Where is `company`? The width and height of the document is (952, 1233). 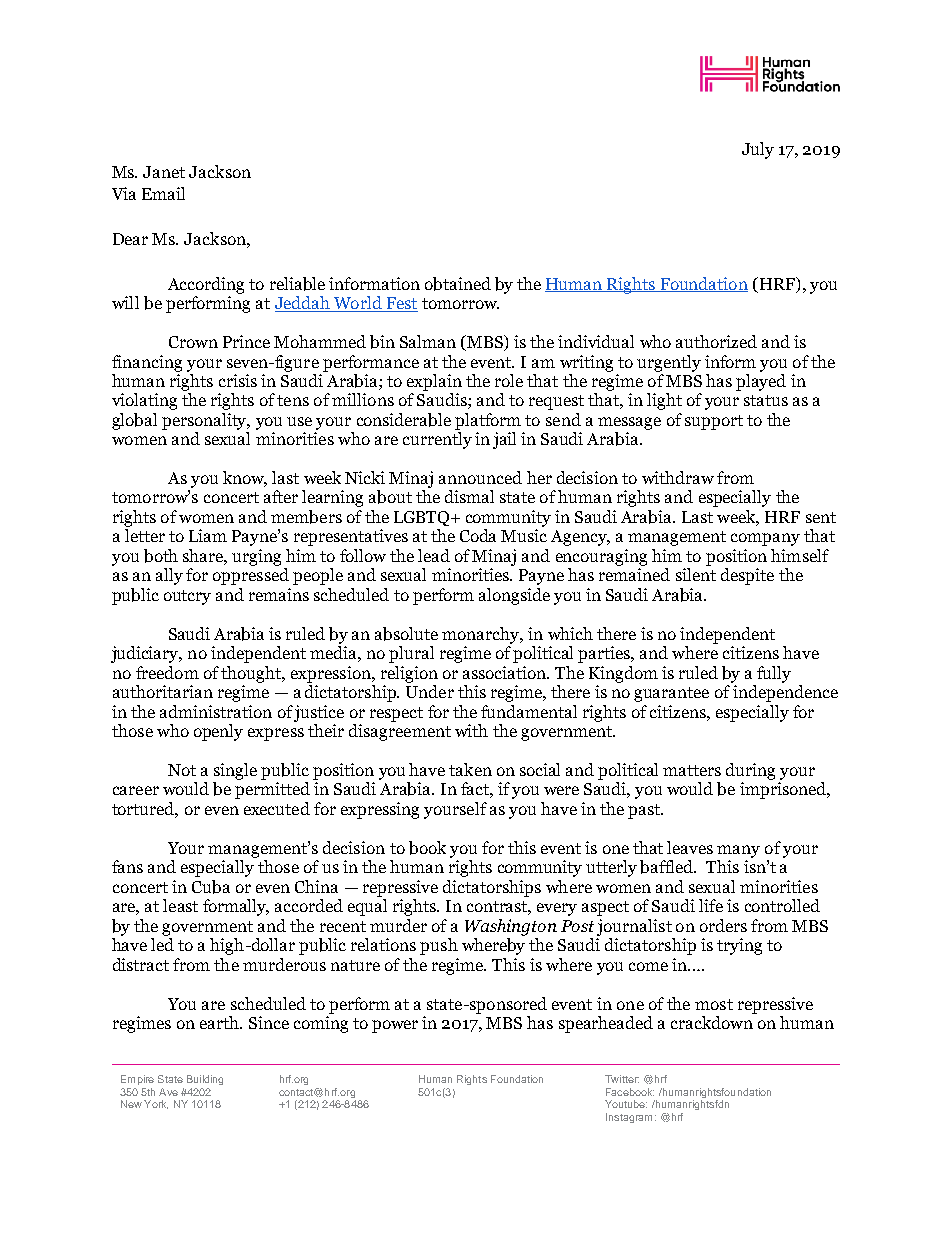
company is located at coordinates (765, 539).
